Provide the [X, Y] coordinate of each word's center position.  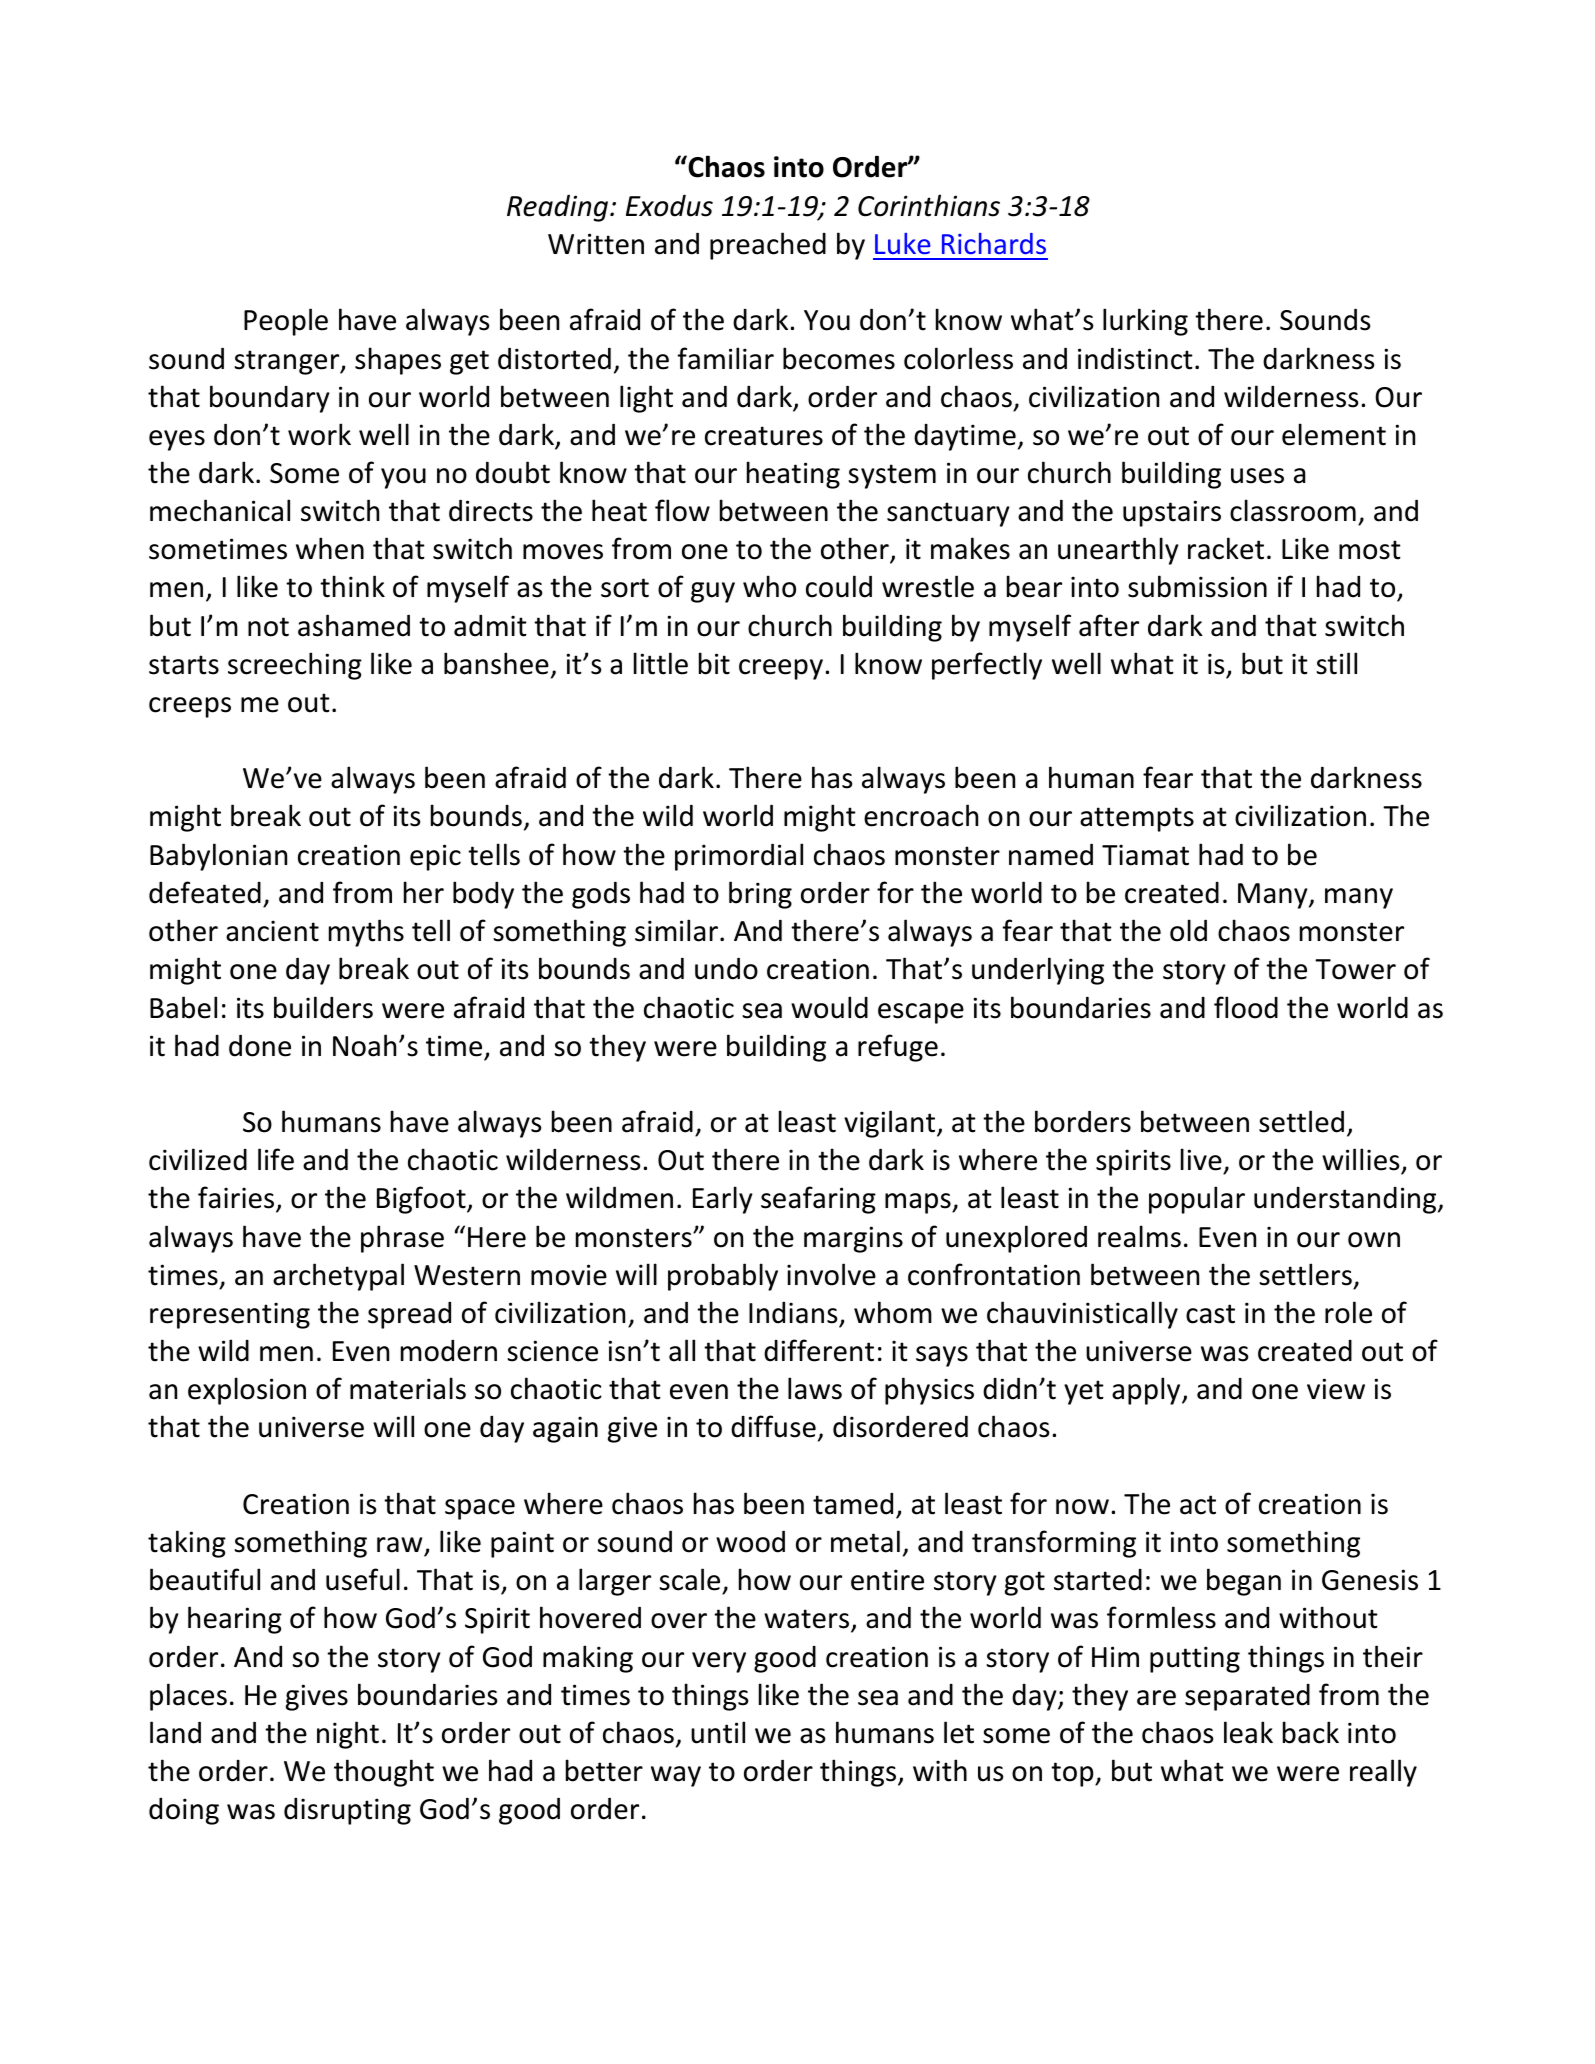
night [348, 1735]
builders [323, 1007]
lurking [1145, 322]
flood [1246, 1007]
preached [768, 246]
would [829, 1007]
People [286, 322]
